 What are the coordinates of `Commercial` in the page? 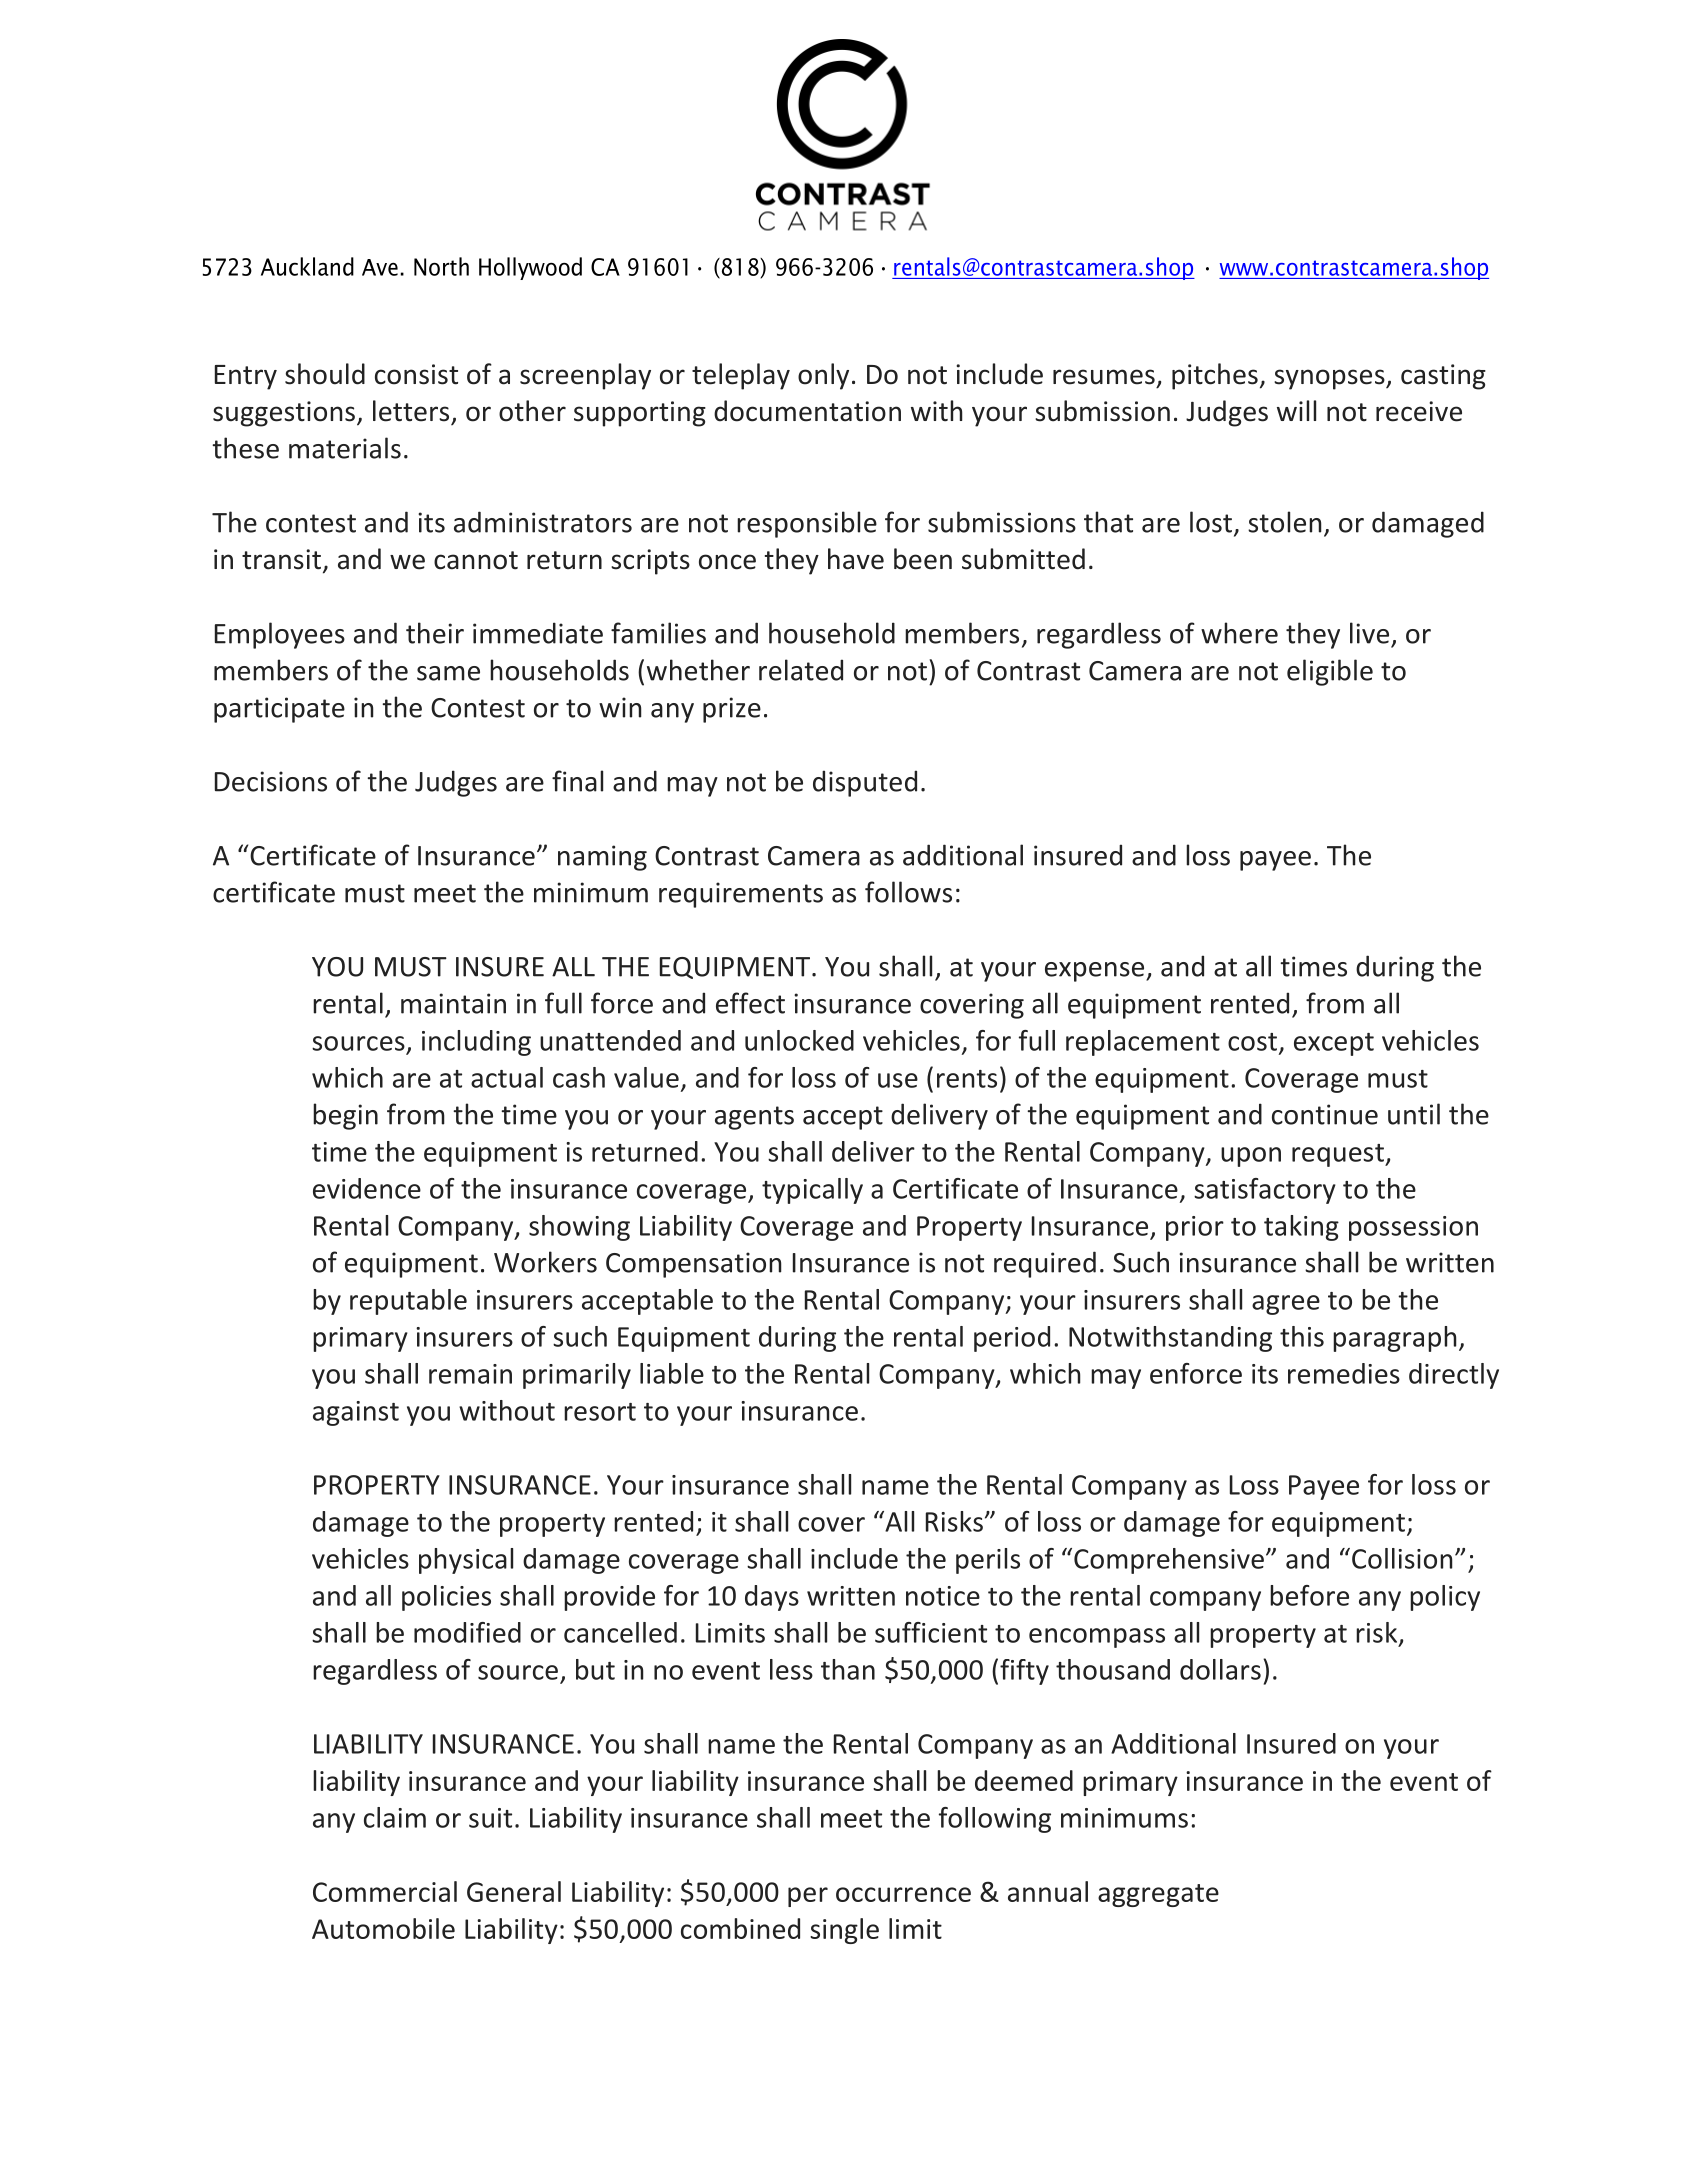 It's located at (385, 1891).
